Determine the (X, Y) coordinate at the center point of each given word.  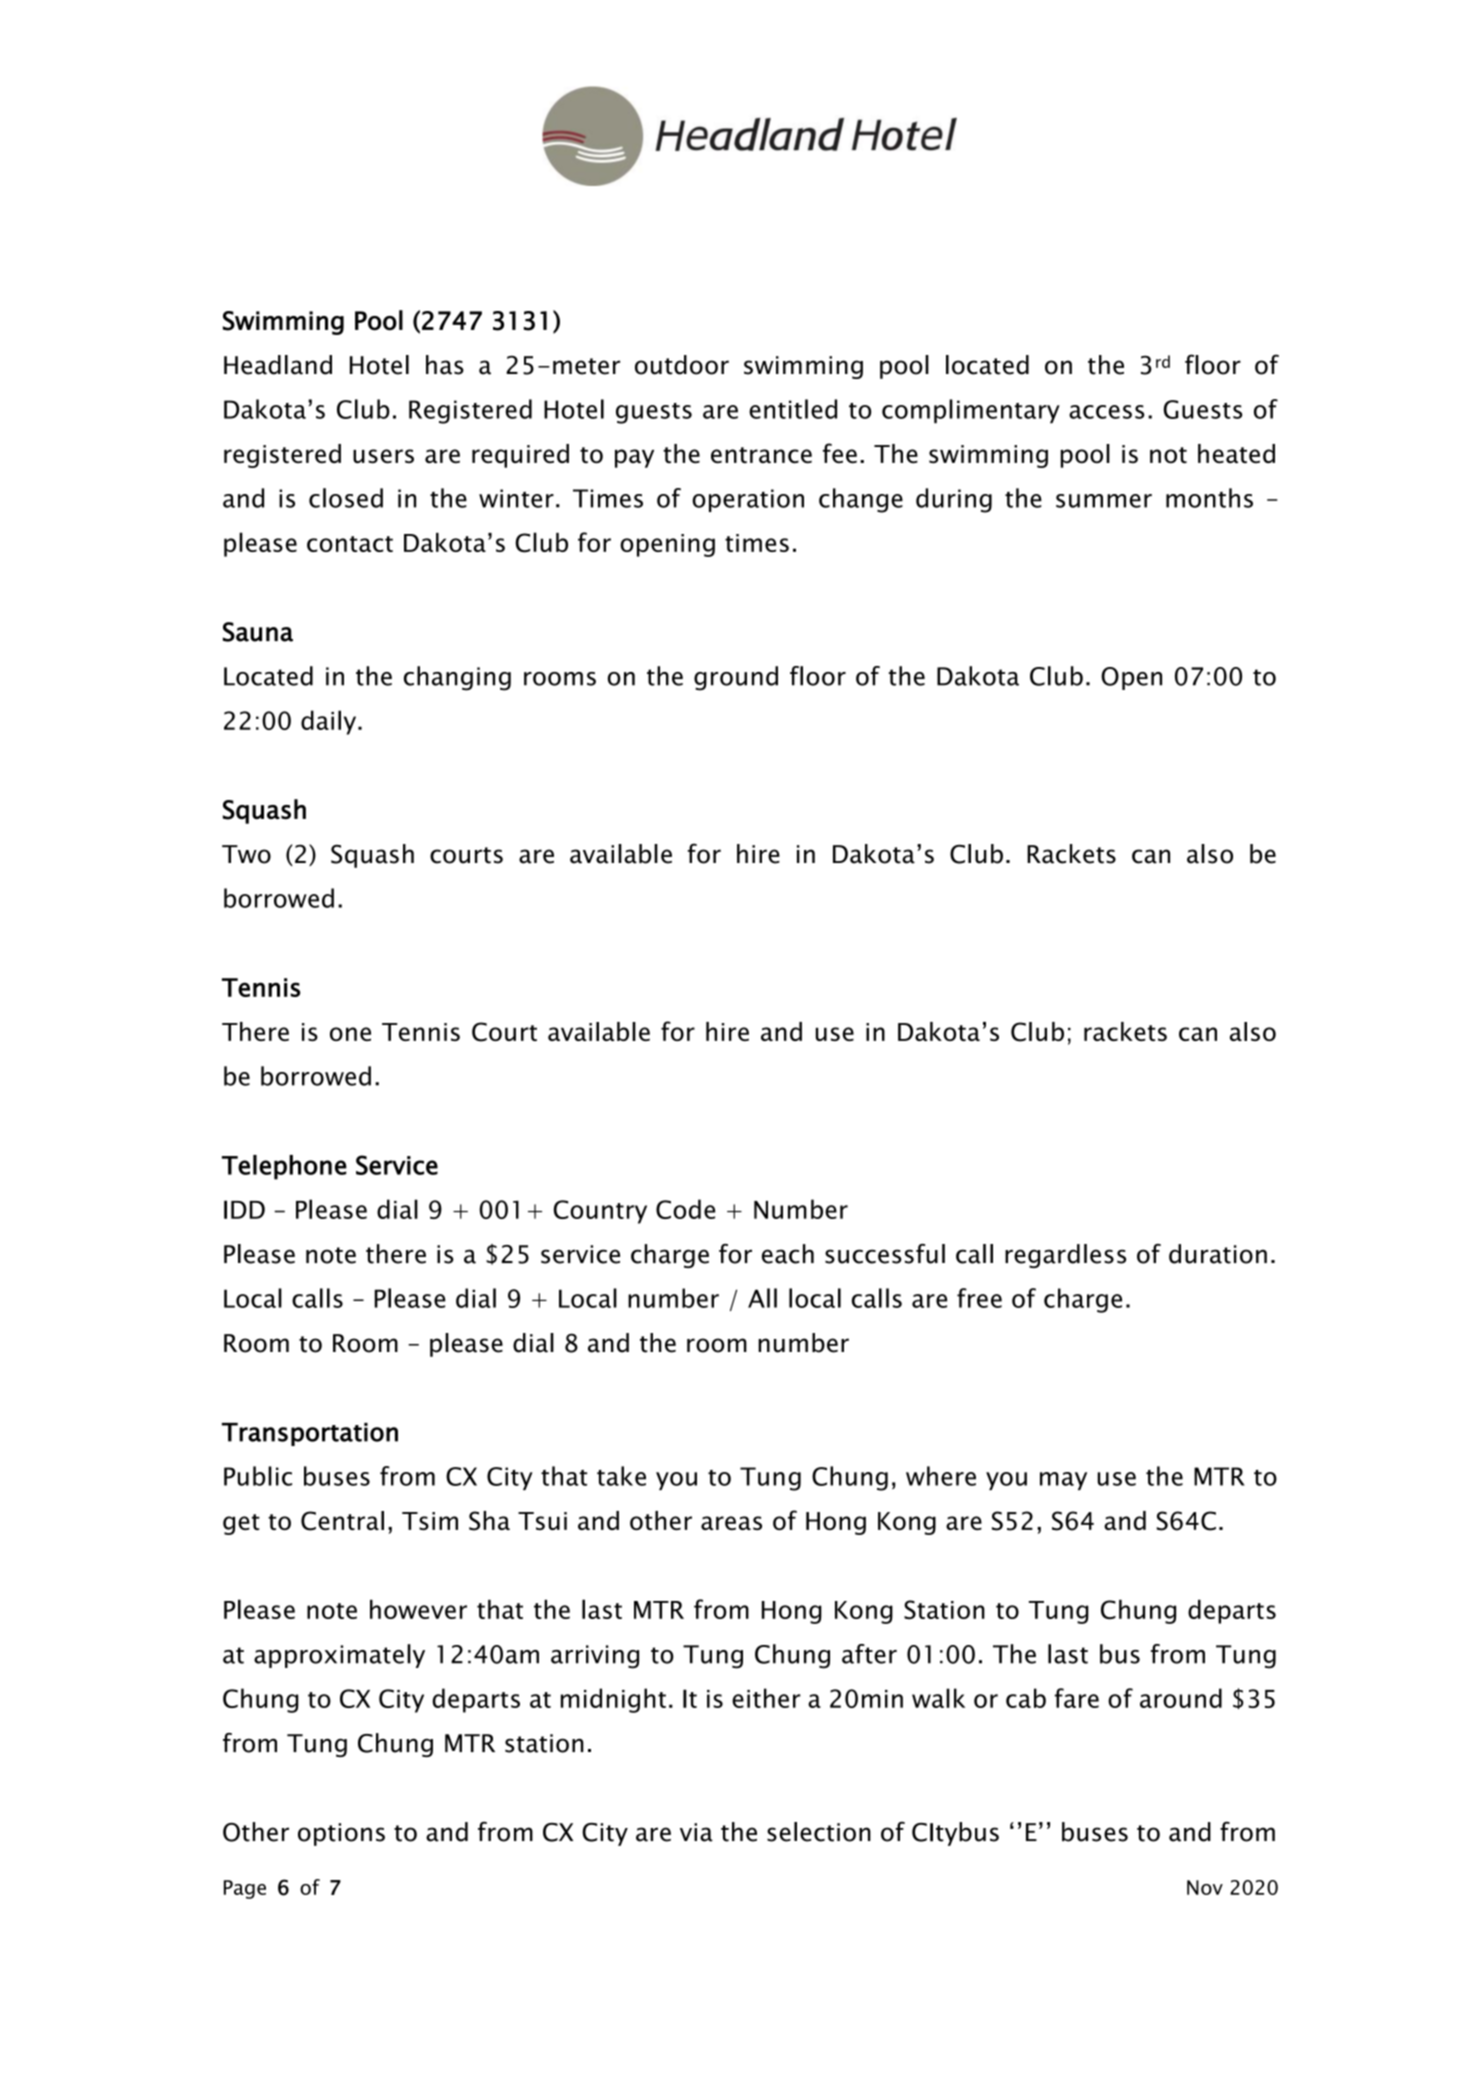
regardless (1065, 1256)
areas (731, 1523)
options (341, 1834)
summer (1104, 501)
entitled (793, 409)
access (1107, 412)
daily (330, 722)
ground (736, 678)
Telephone (284, 1167)
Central (342, 1521)
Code (685, 1209)
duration (1218, 1254)
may (1063, 1481)
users (383, 456)
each (788, 1254)
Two (246, 854)
